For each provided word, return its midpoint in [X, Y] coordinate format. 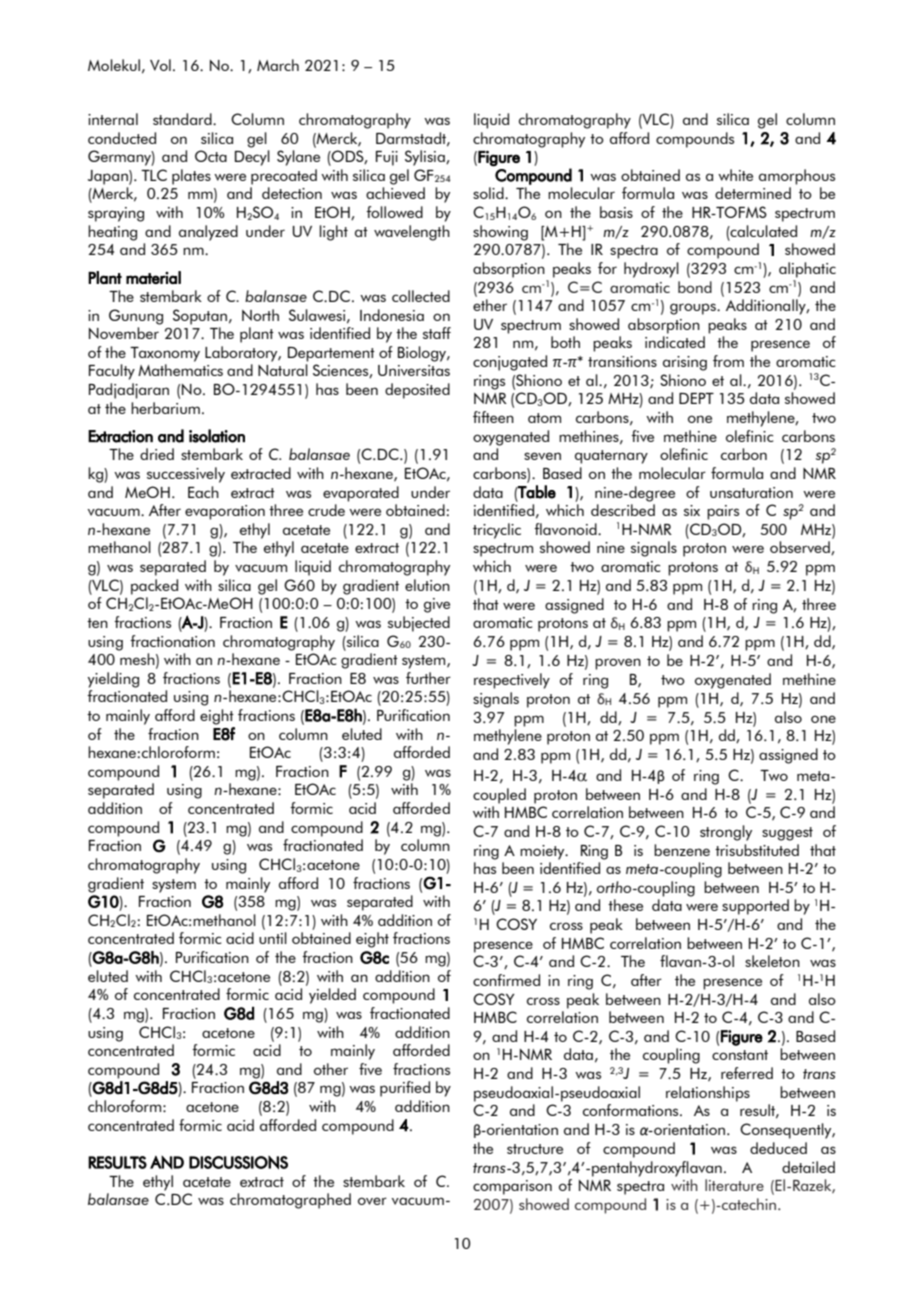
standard [183, 119]
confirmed [506, 980]
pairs [723, 512]
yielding [113, 680]
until [273, 938]
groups [694, 309]
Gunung [136, 317]
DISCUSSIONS [238, 1162]
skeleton [772, 961]
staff [437, 333]
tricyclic [497, 531]
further [428, 678]
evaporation [225, 512]
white [735, 175]
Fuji [387, 158]
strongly [726, 833]
